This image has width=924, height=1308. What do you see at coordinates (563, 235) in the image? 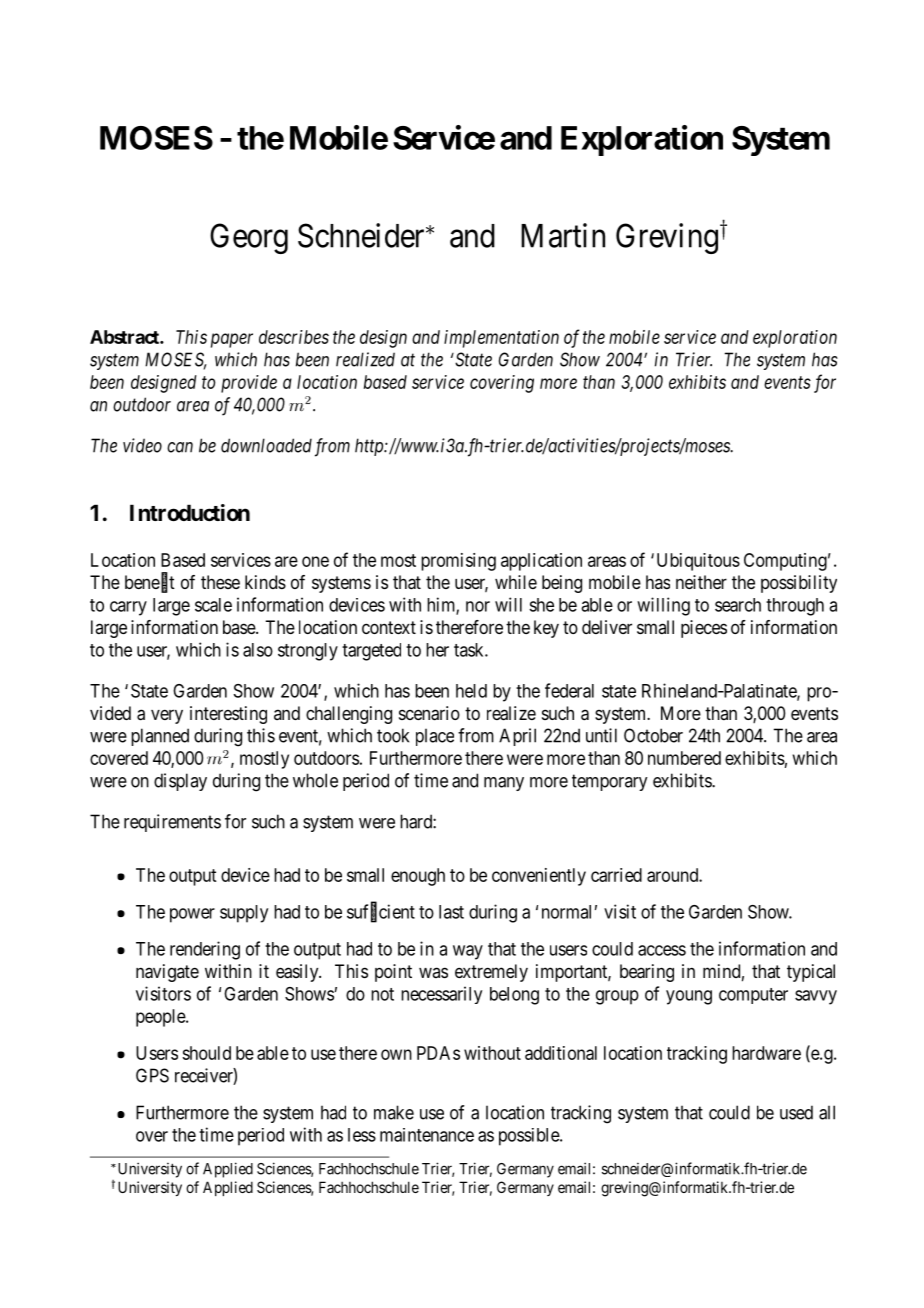
I see `Martin` at bounding box center [563, 235].
